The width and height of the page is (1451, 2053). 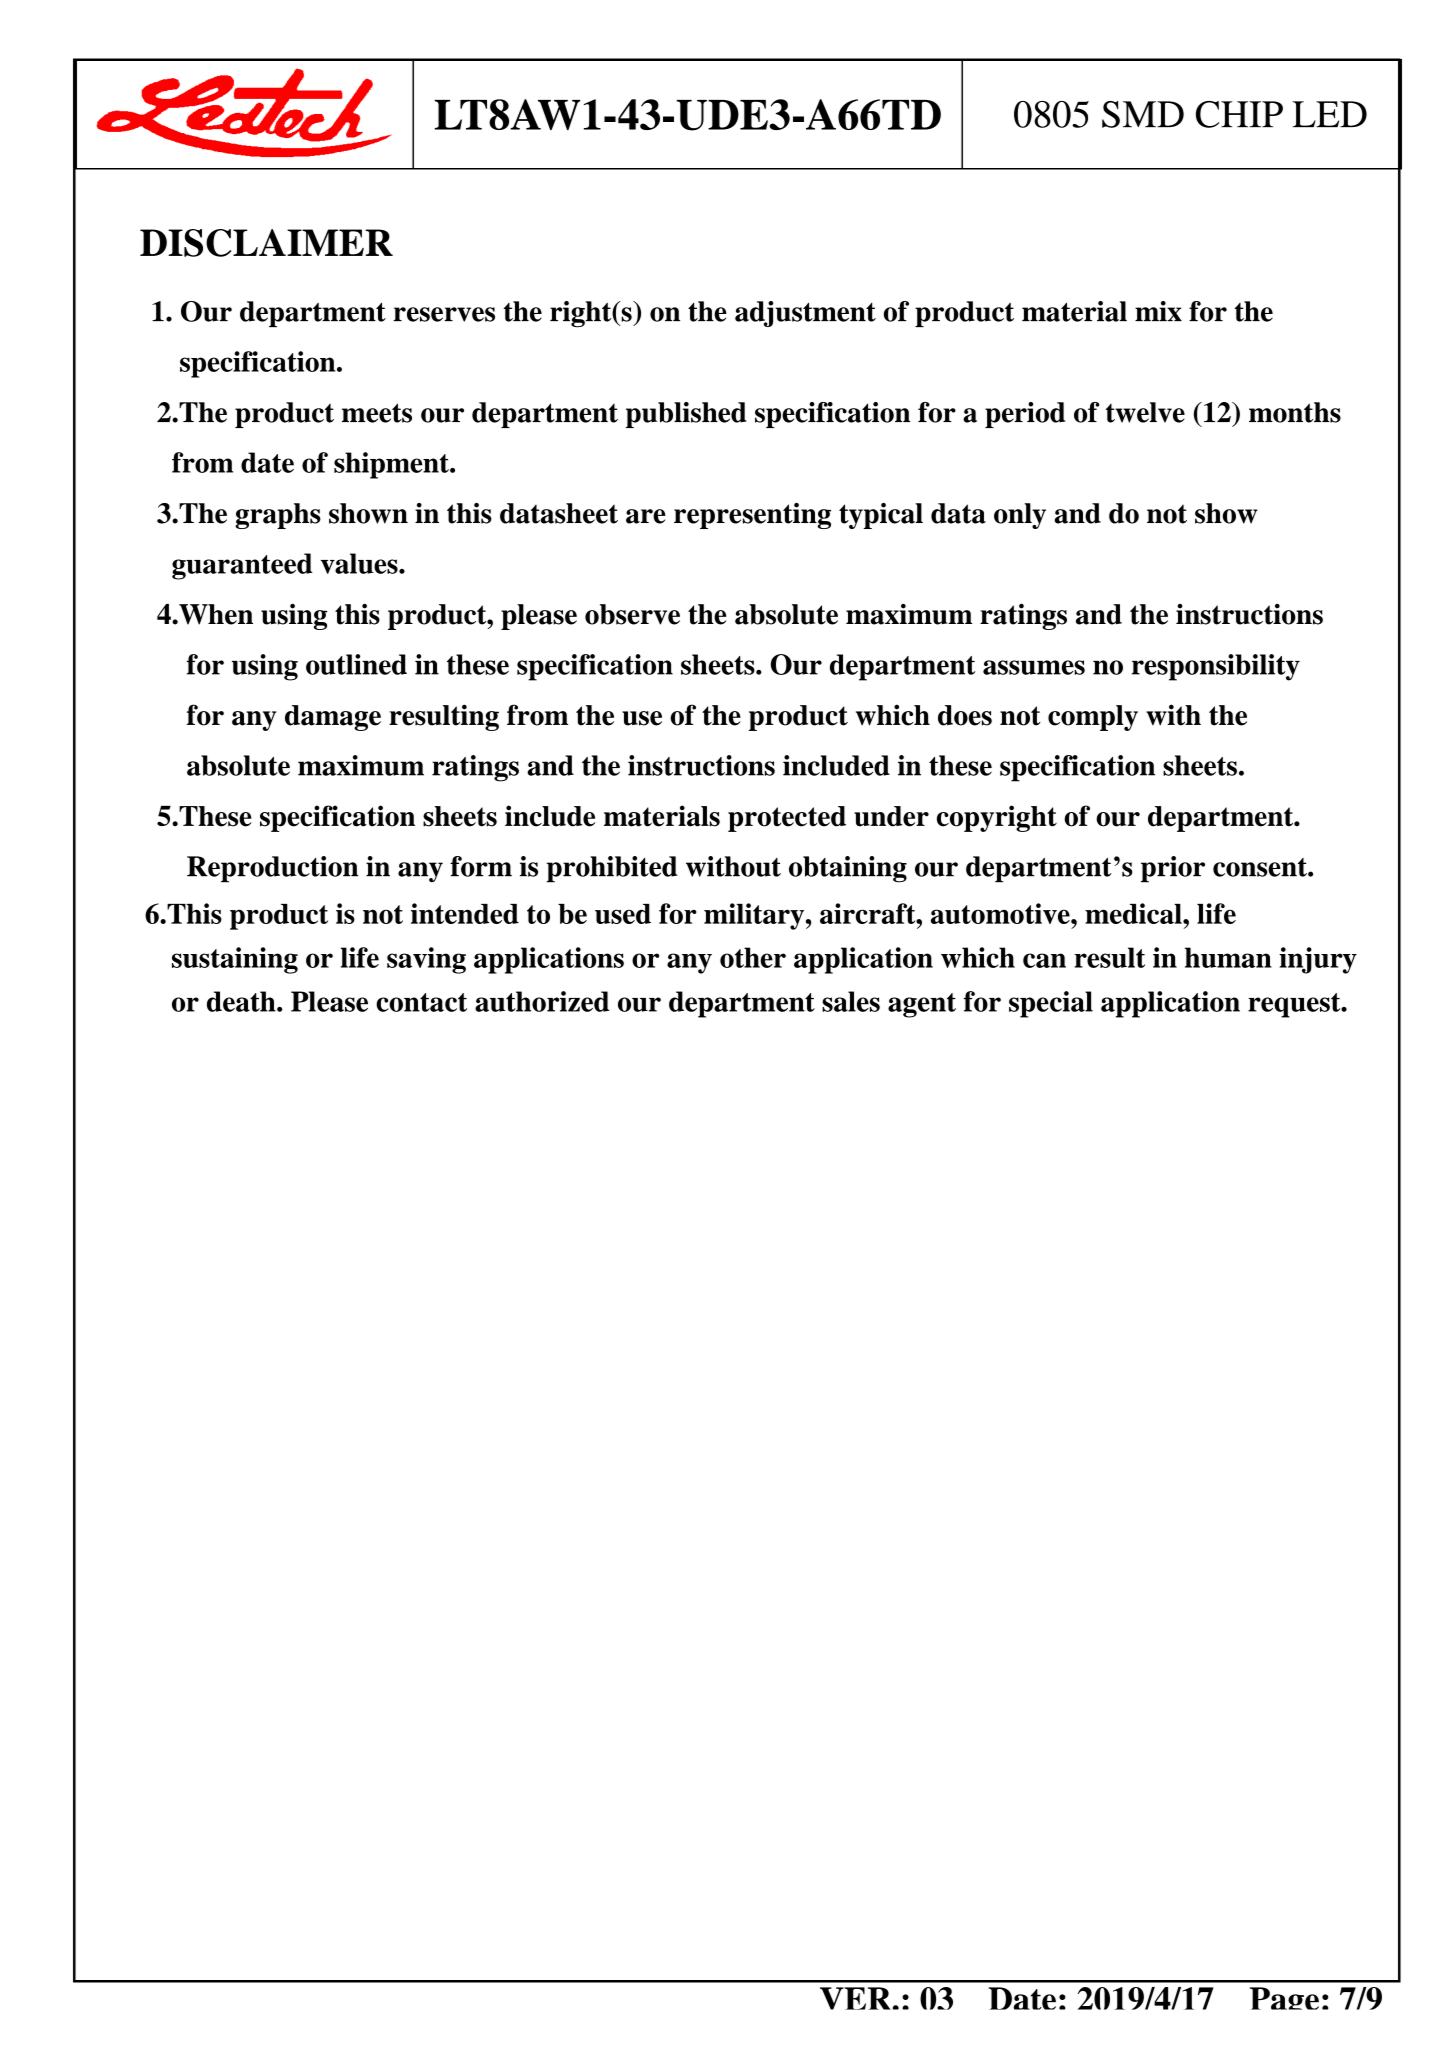 What do you see at coordinates (333, 718) in the page?
I see `damage` at bounding box center [333, 718].
